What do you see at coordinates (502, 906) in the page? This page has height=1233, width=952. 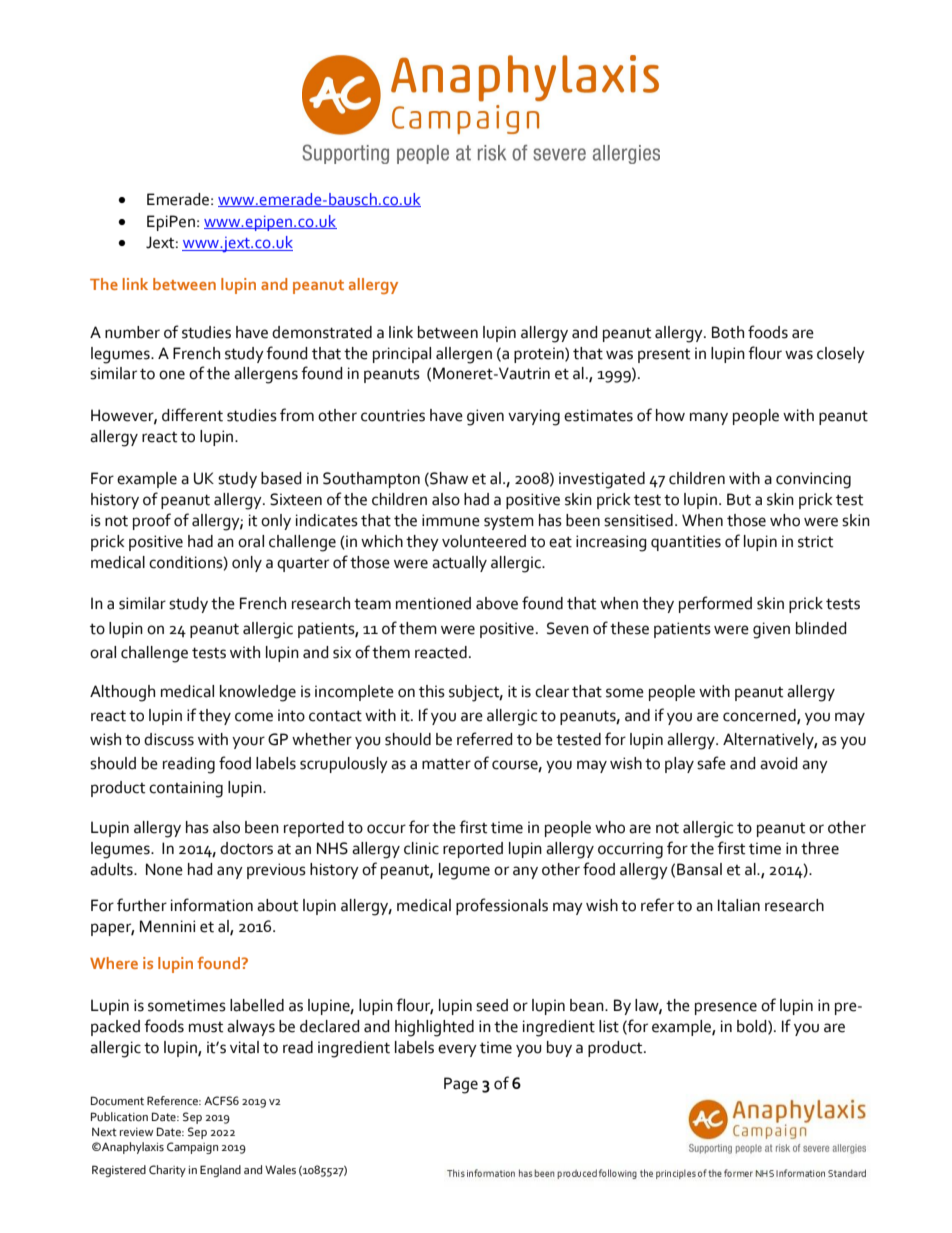 I see `professionals` at bounding box center [502, 906].
